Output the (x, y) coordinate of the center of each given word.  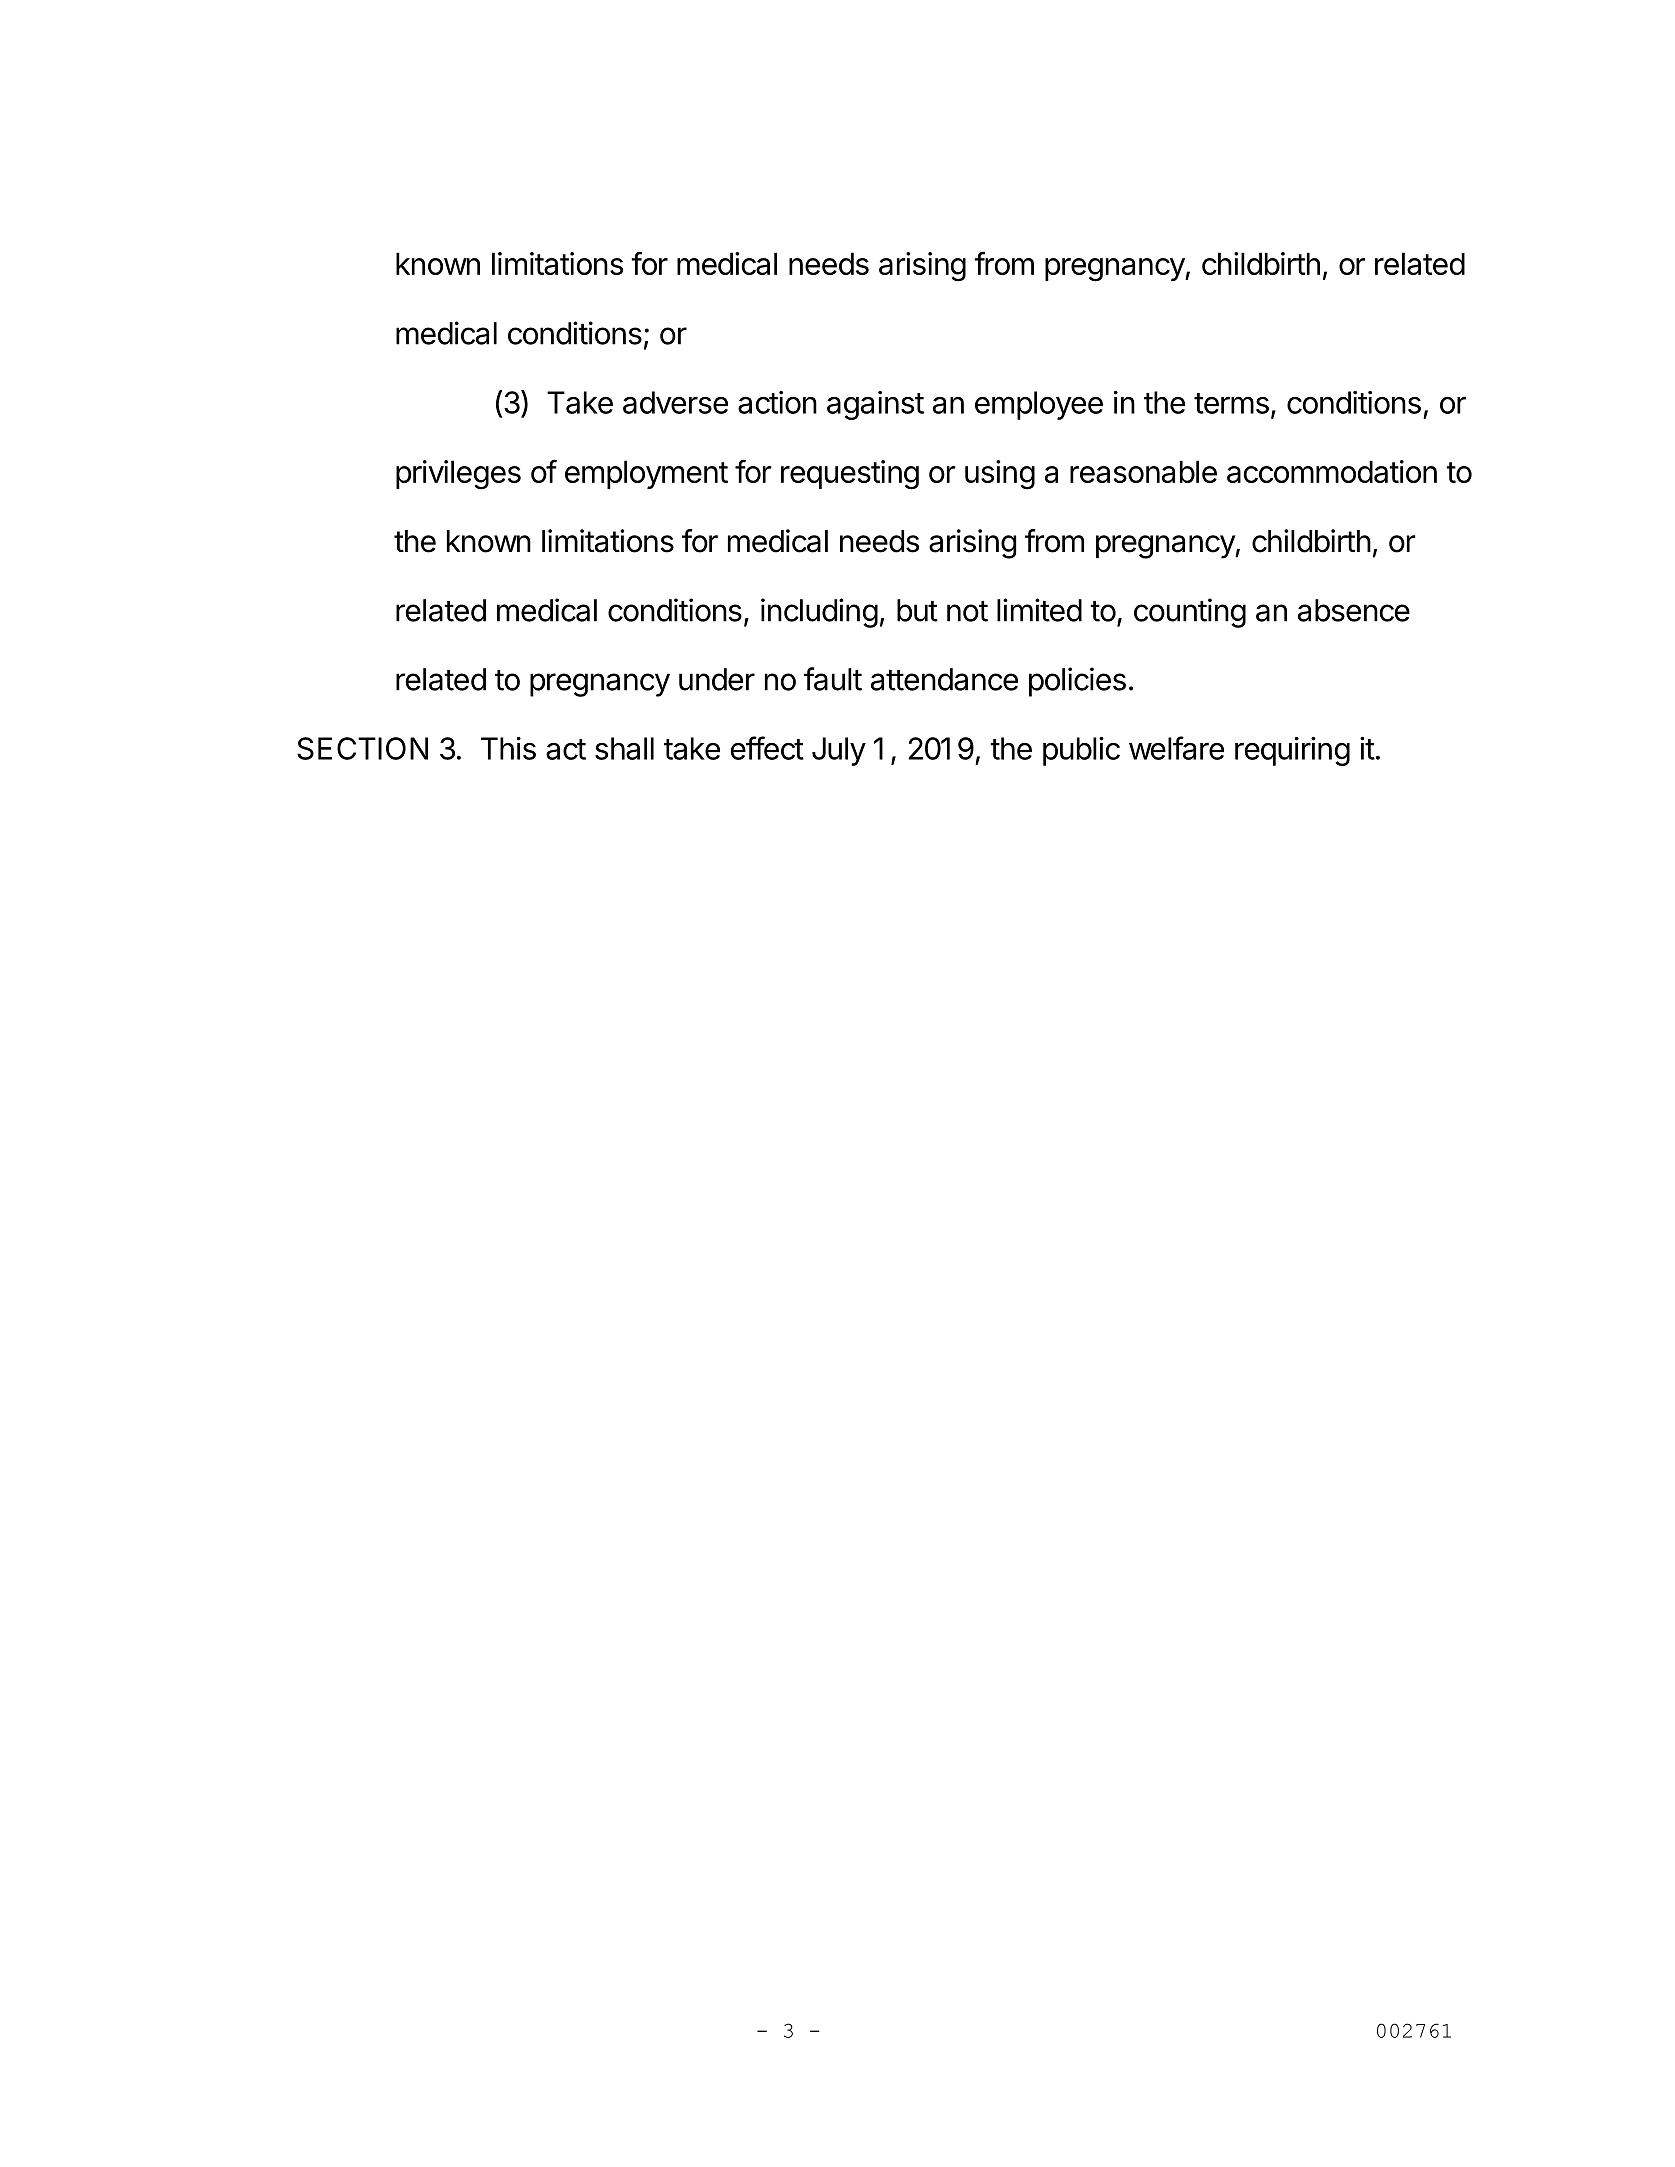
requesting (850, 475)
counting (1190, 613)
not (967, 611)
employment (646, 474)
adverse (675, 402)
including (819, 613)
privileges (458, 475)
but (917, 610)
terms (1231, 403)
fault (833, 679)
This (508, 748)
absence (1354, 610)
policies (1077, 682)
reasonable (1143, 471)
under (717, 679)
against (875, 405)
